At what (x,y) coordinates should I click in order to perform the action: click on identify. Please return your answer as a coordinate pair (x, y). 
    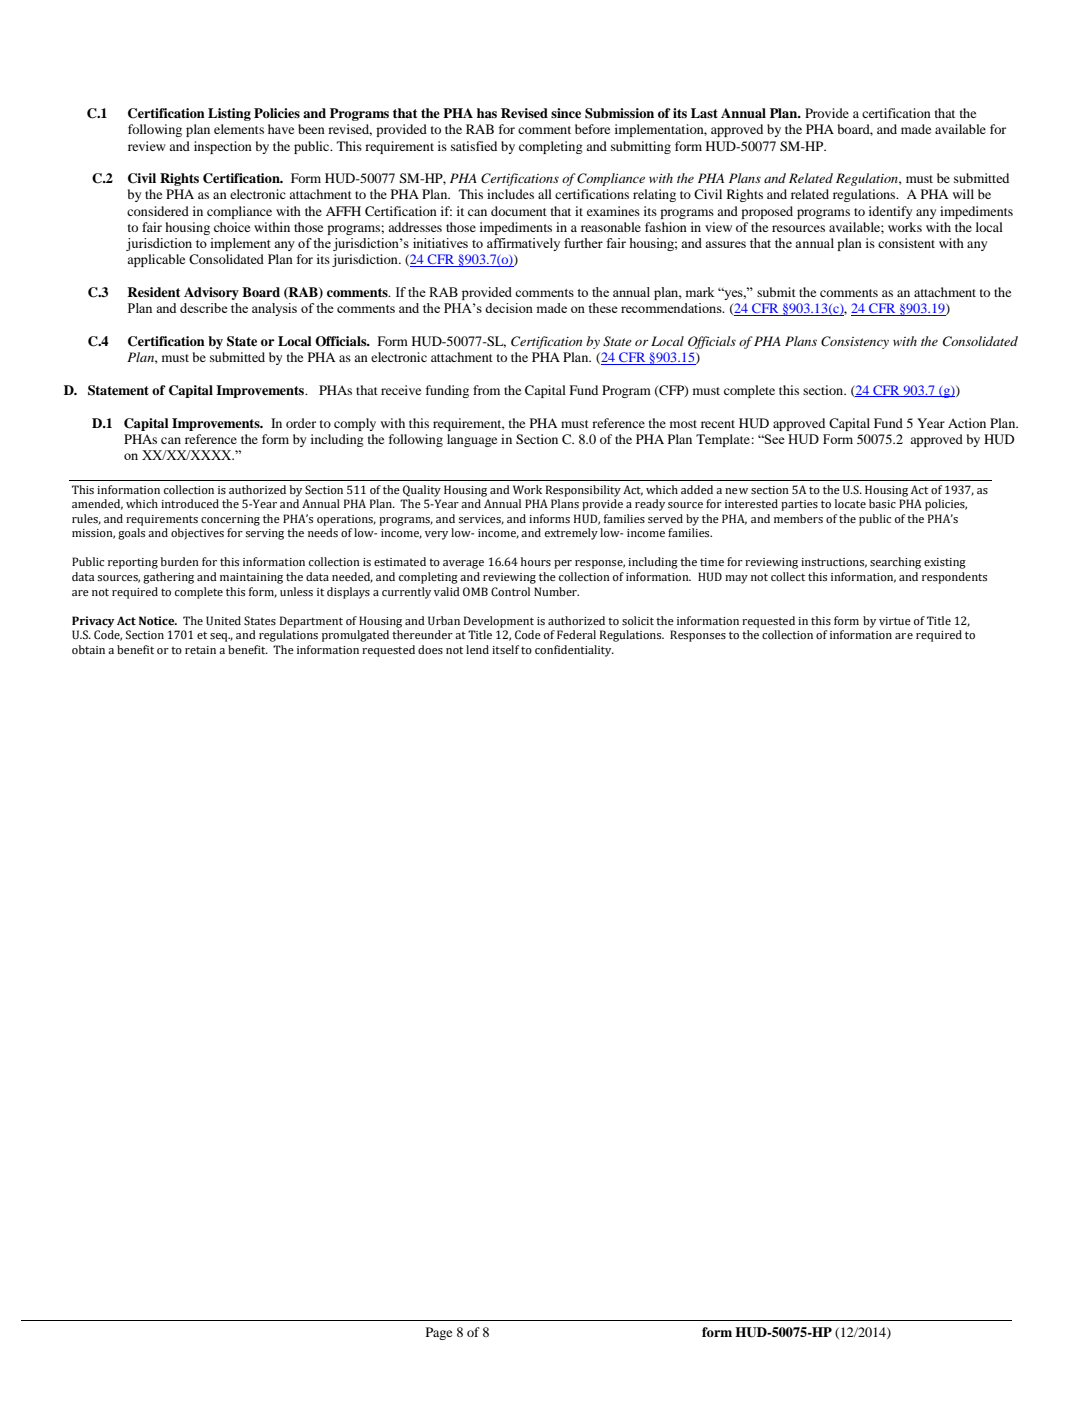
    Looking at the image, I should click on (890, 212).
